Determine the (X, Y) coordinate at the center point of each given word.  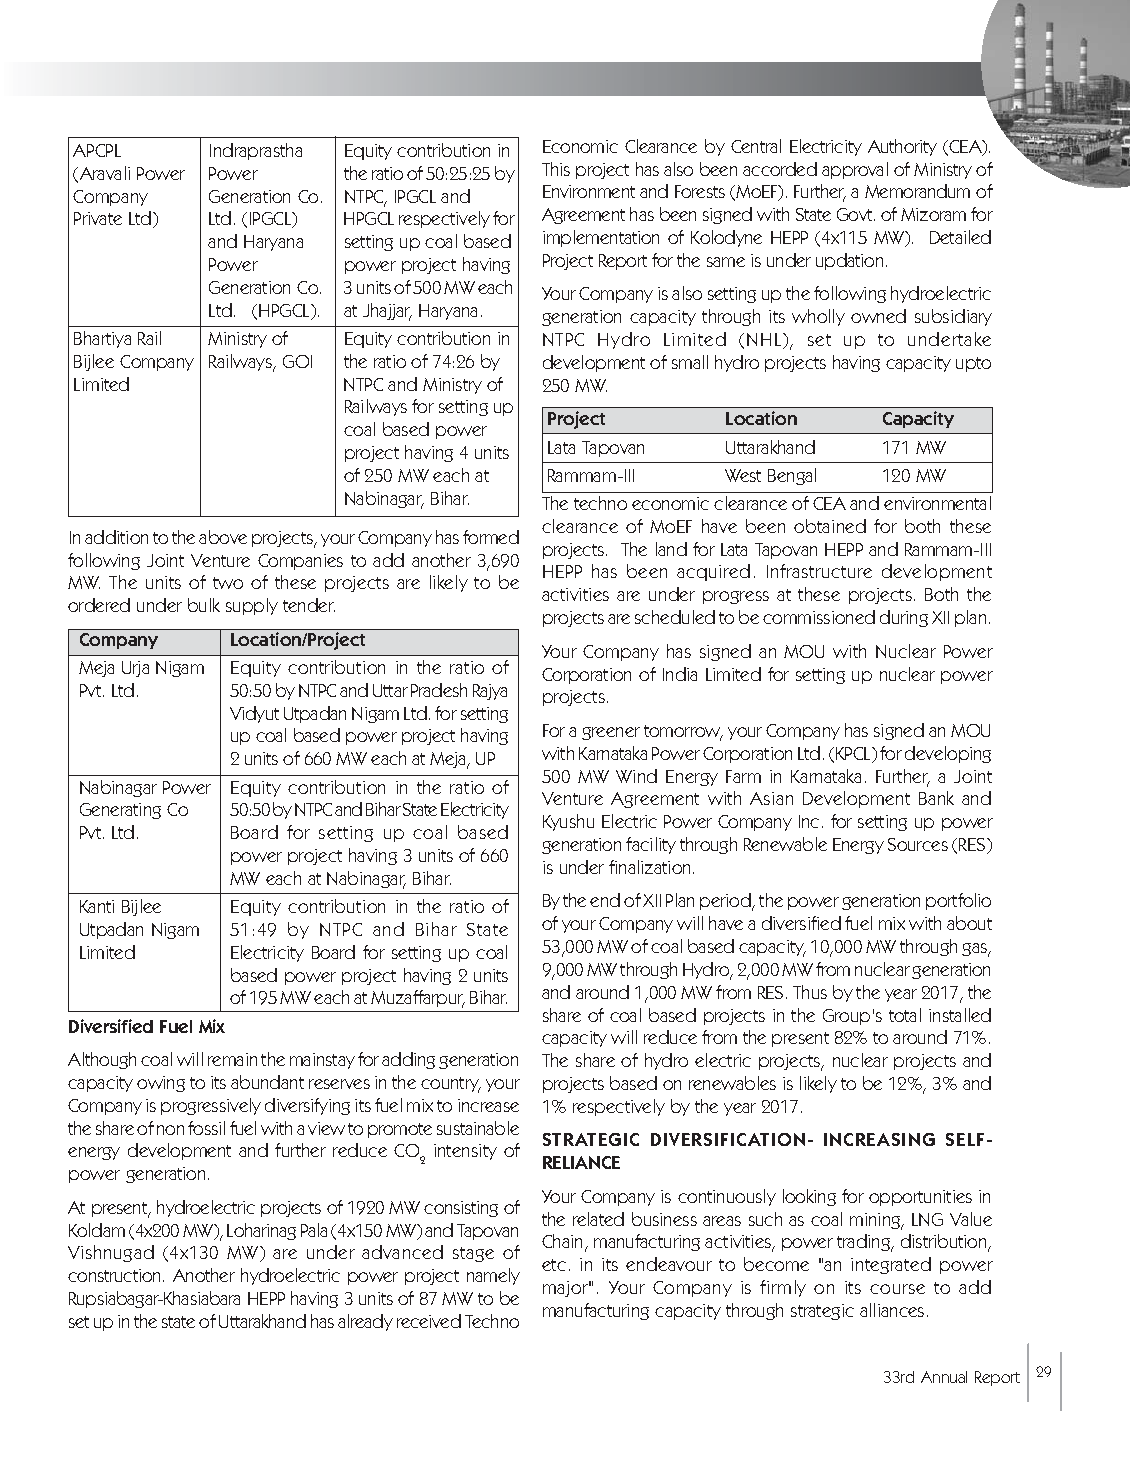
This (556, 169)
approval (855, 170)
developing (948, 754)
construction (116, 1275)
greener (611, 733)
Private (98, 218)
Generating (120, 811)
